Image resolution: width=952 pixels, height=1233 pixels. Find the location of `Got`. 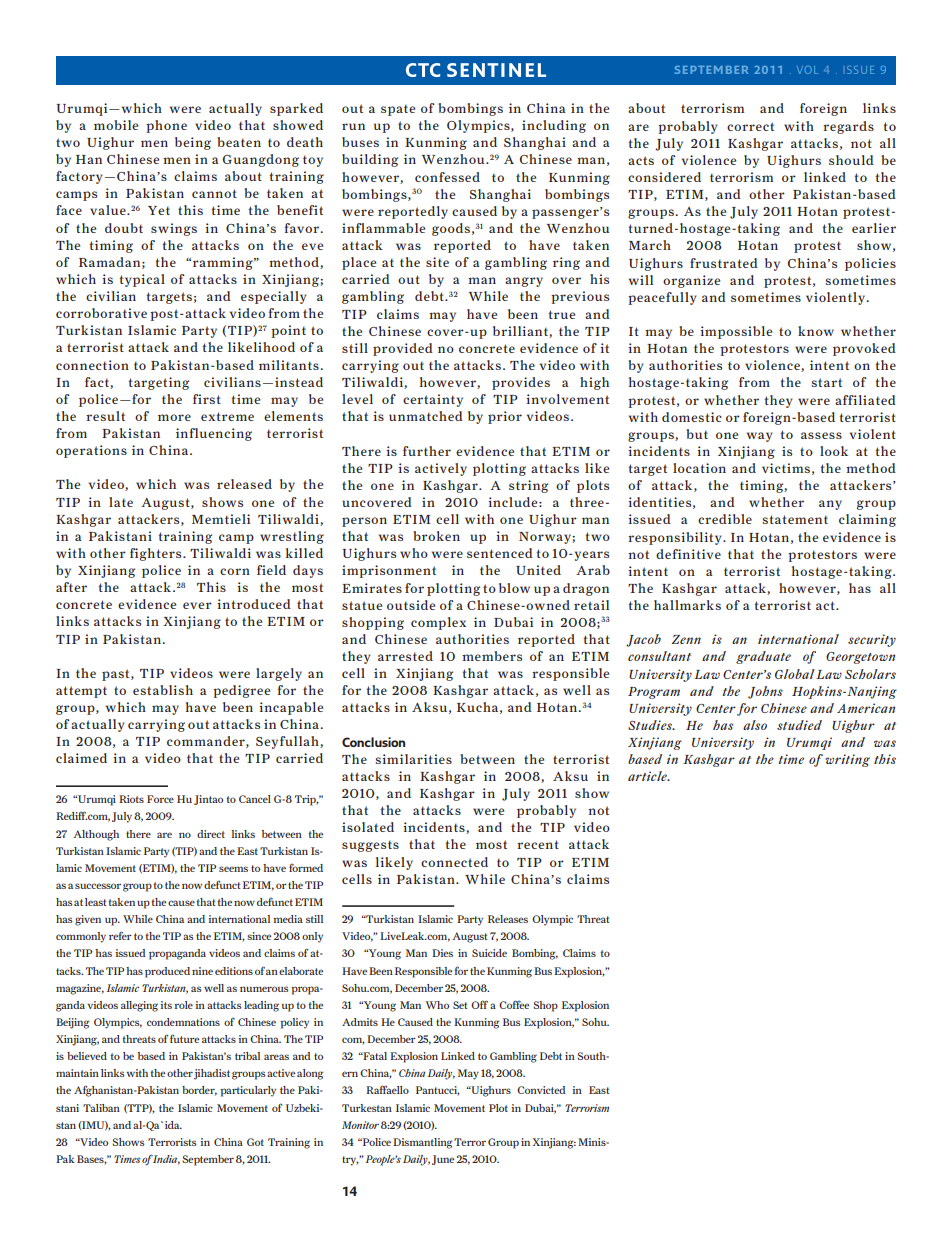

Got is located at coordinates (255, 1142).
